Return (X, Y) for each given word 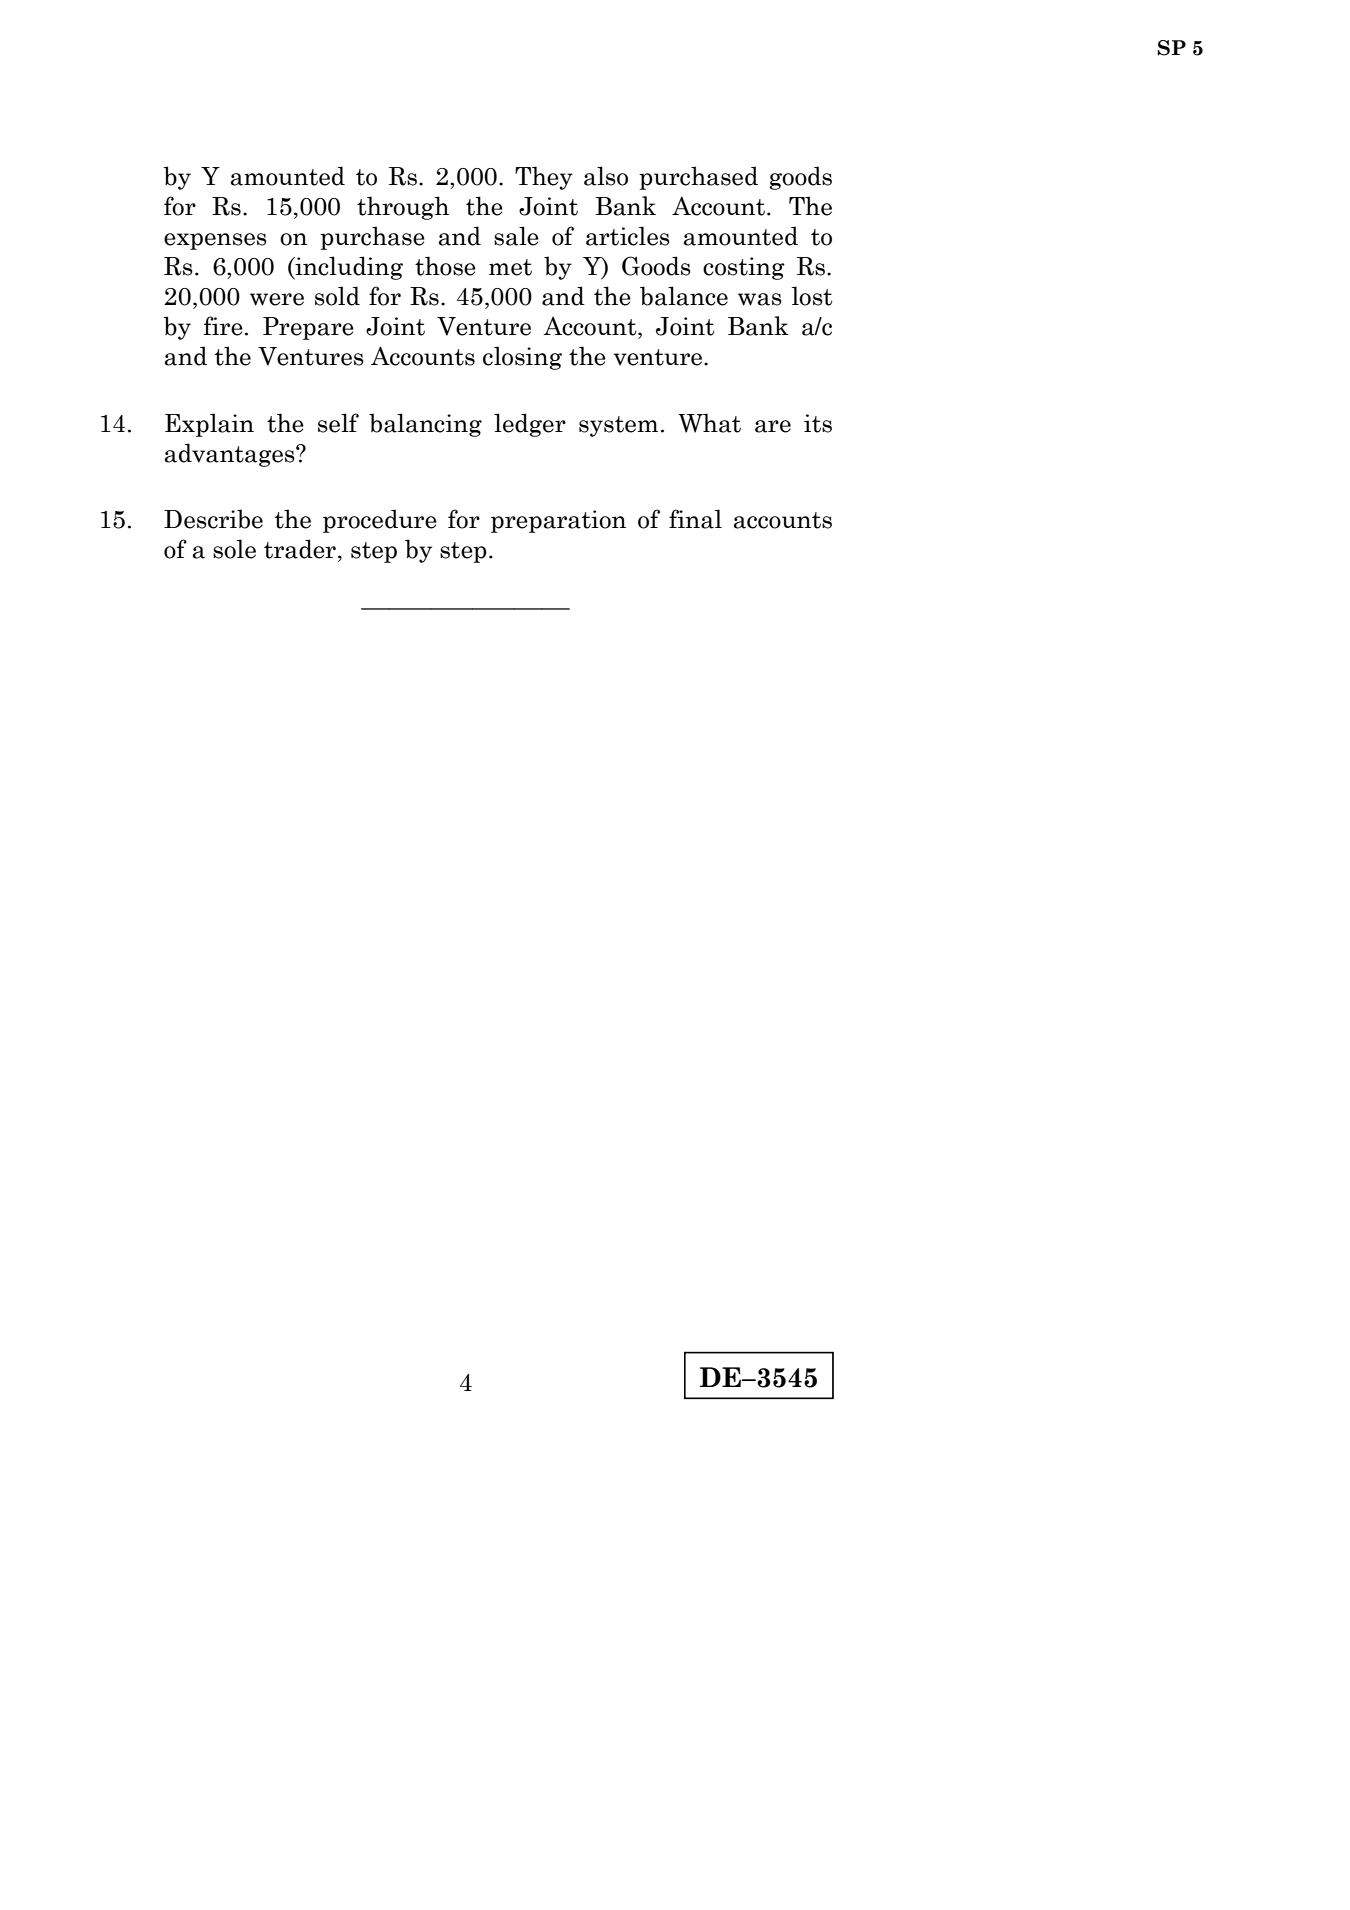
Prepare (308, 328)
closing (522, 358)
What (709, 423)
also (606, 176)
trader (300, 549)
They (544, 178)
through (403, 208)
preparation (558, 521)
